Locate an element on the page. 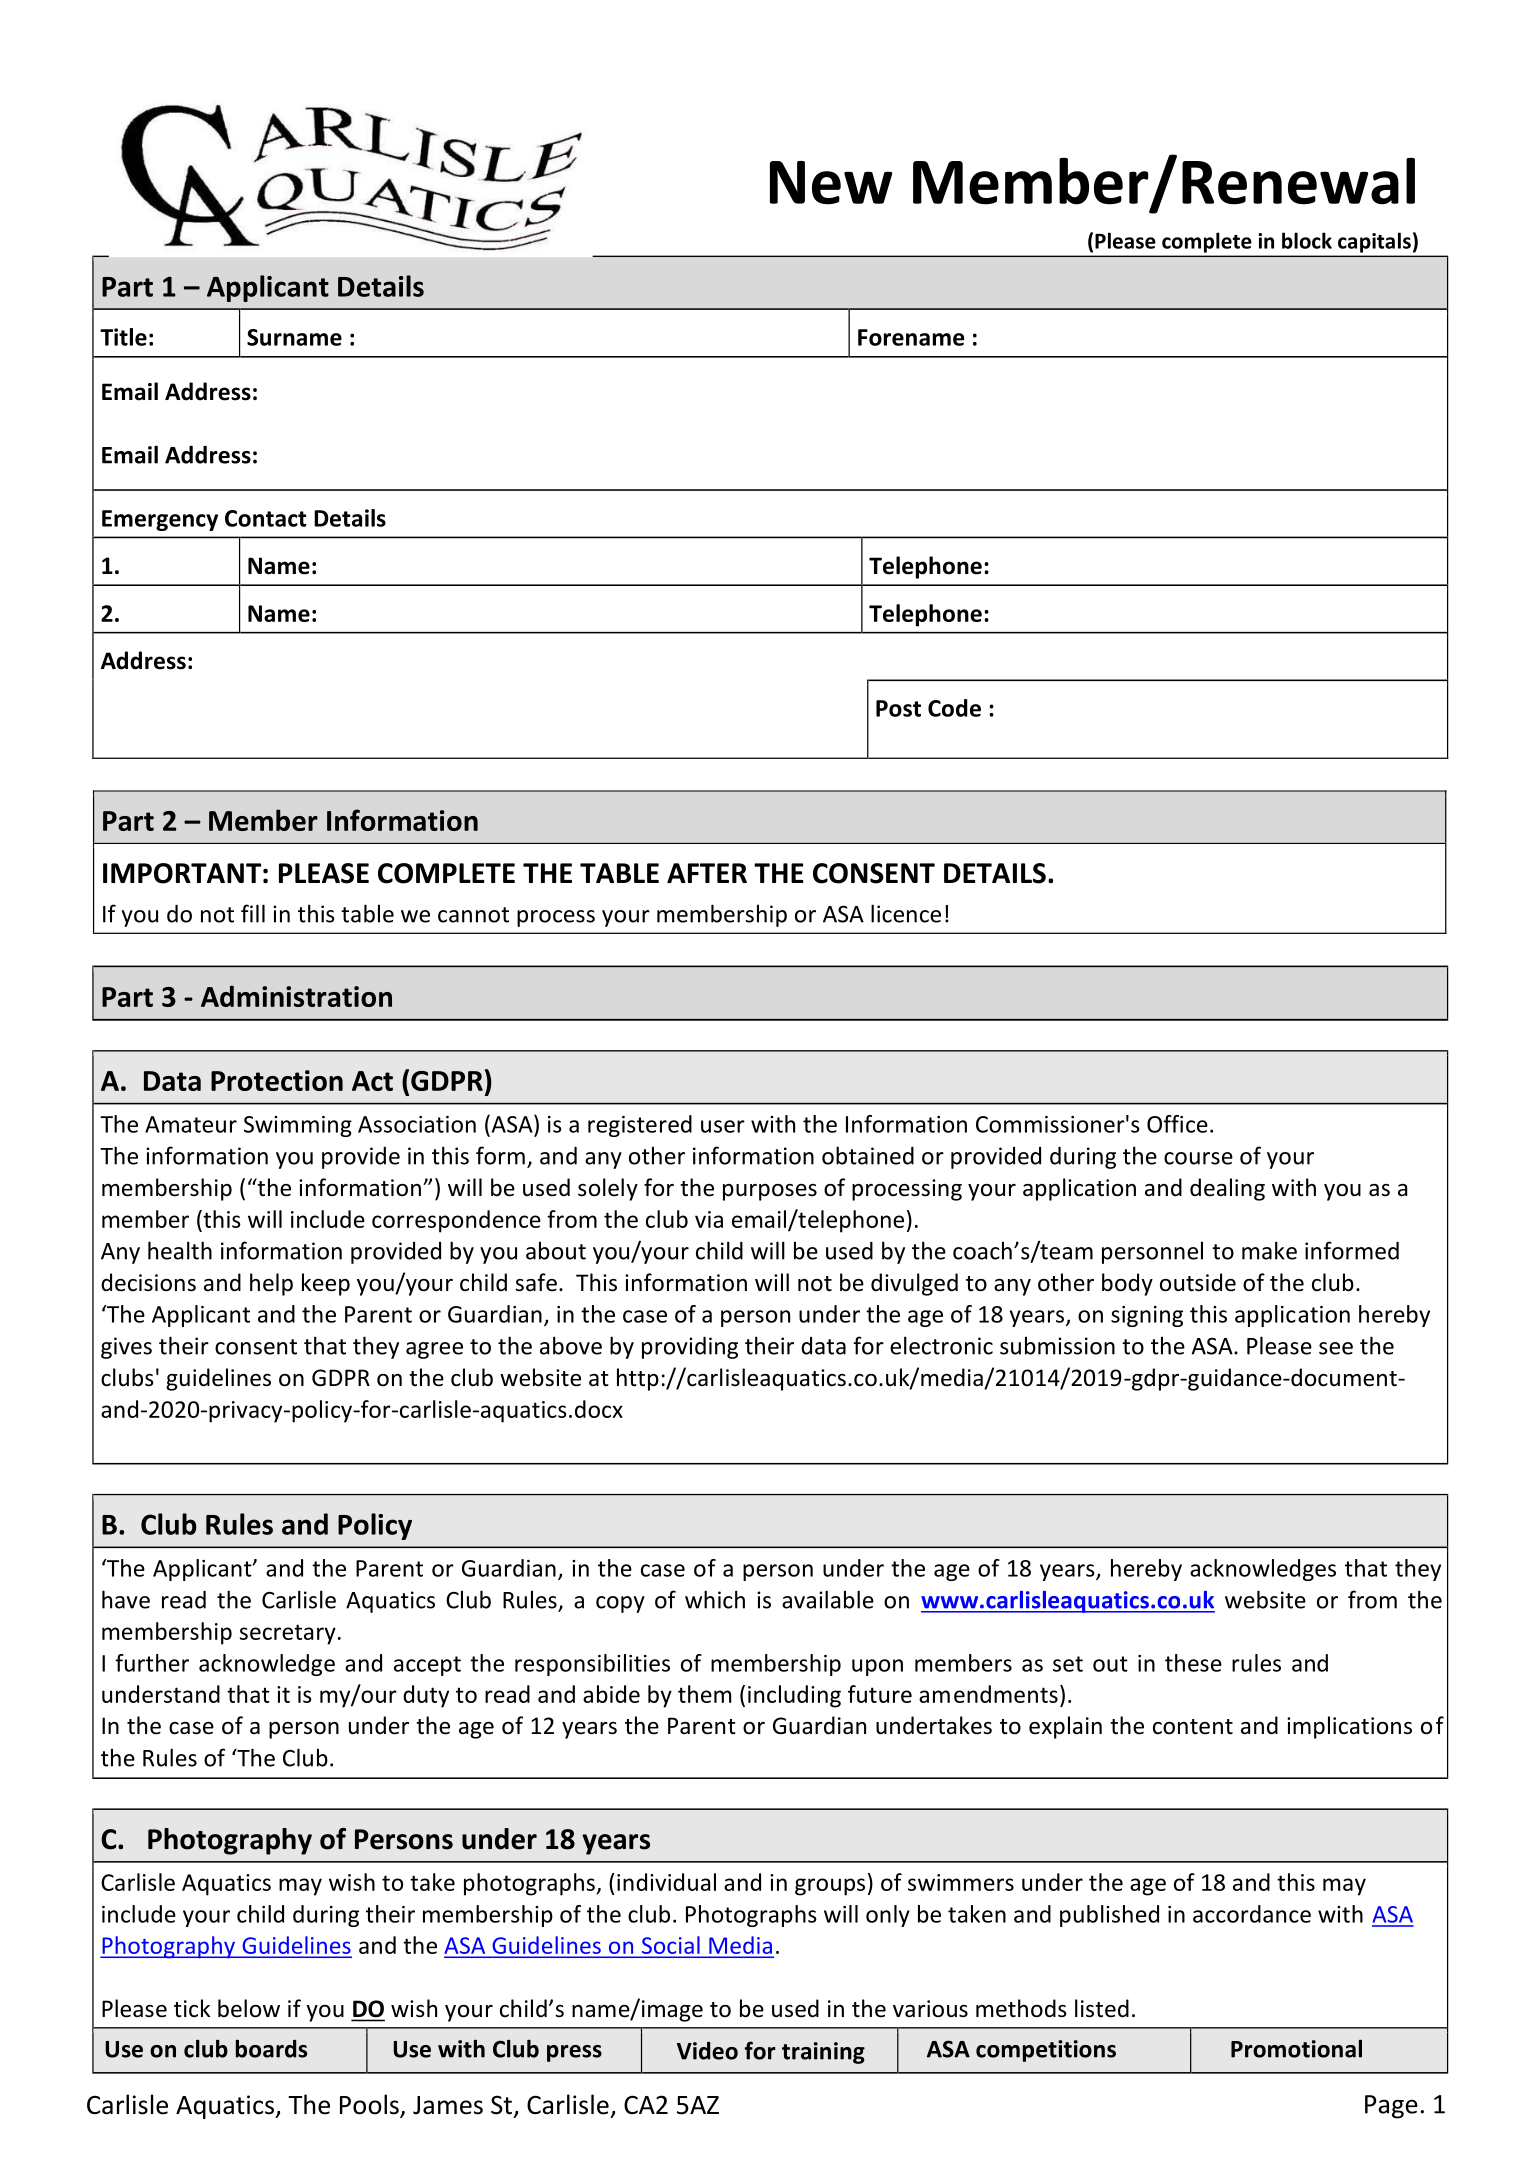 The image size is (1539, 2174). secretary is located at coordinates (288, 1634).
